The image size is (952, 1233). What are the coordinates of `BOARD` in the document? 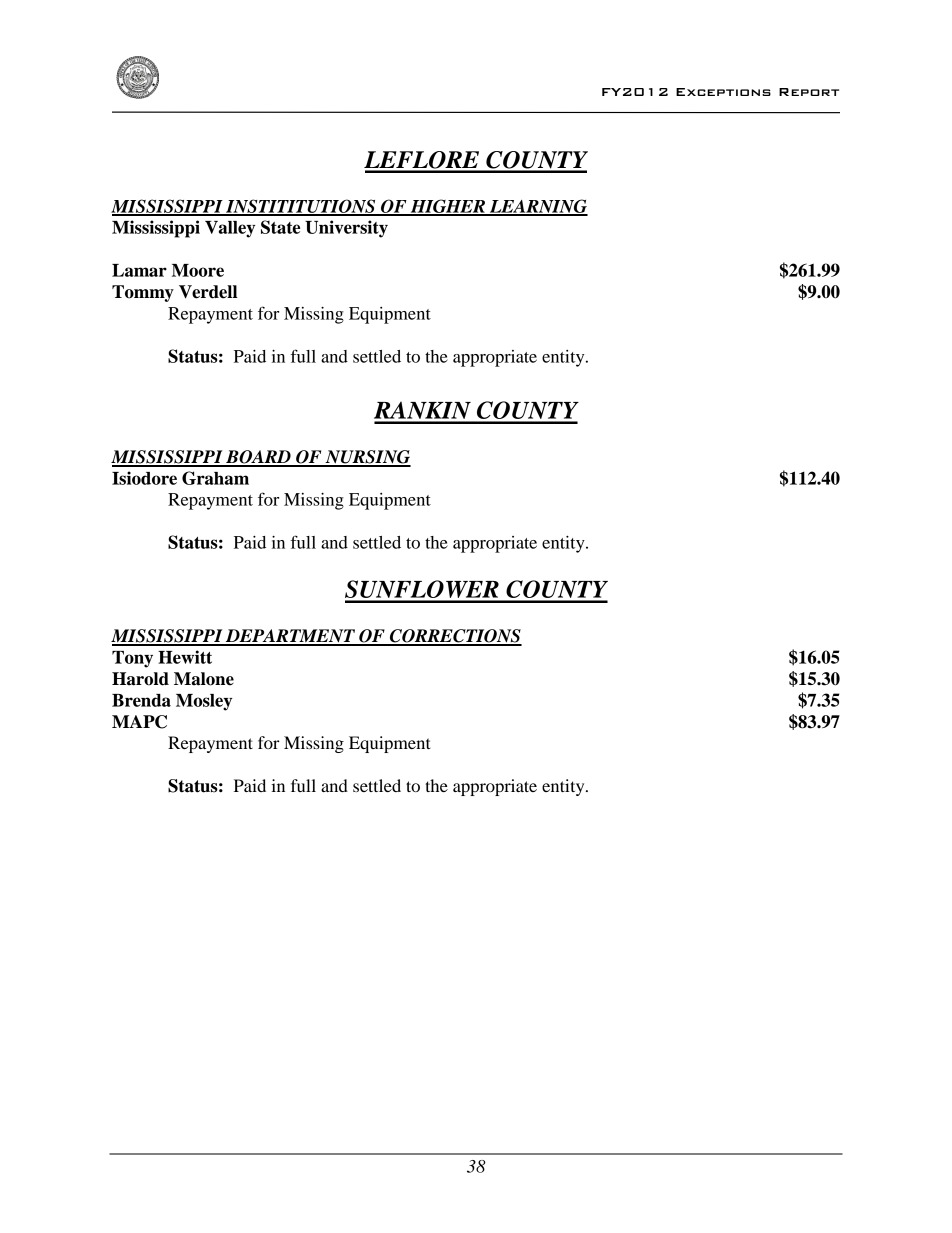 It's located at (258, 458).
